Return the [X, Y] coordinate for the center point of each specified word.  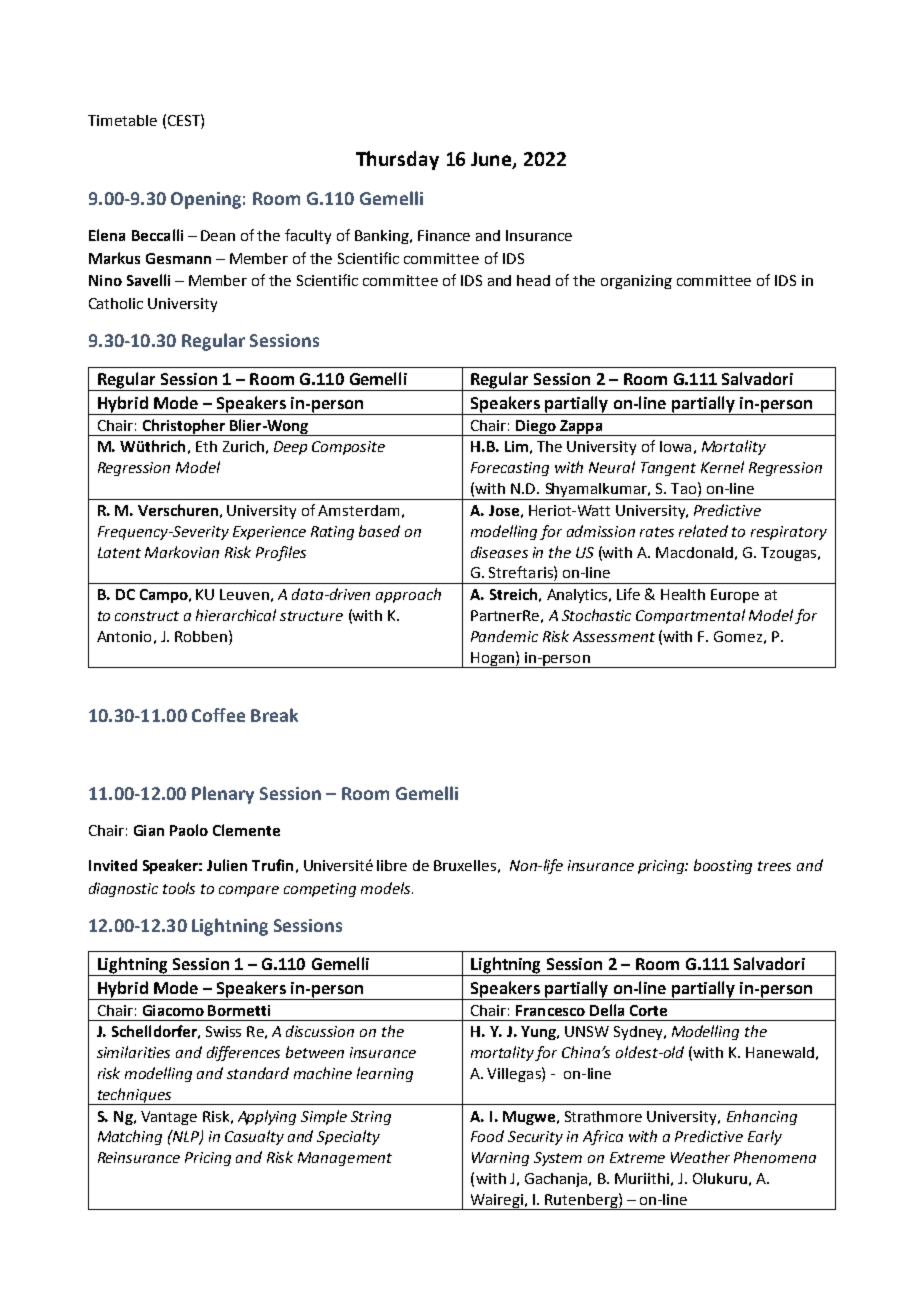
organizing [636, 282]
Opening [206, 200]
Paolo [189, 830]
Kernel [722, 467]
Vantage [169, 1118]
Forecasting [510, 469]
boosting [723, 866]
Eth [206, 446]
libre [392, 865]
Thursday [397, 160]
